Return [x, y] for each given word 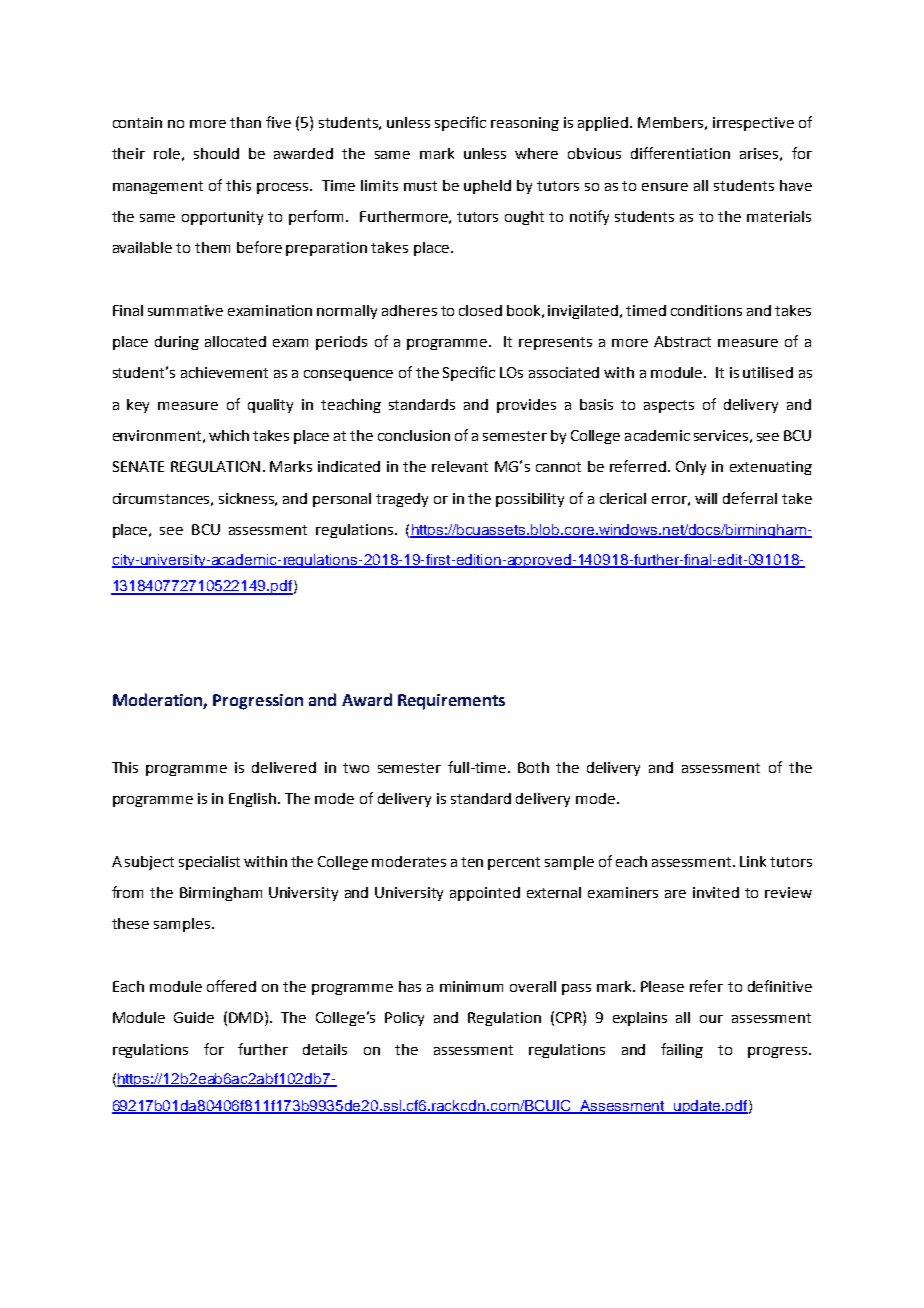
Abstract [682, 341]
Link [753, 861]
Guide [194, 1017]
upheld [487, 187]
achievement [224, 372]
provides [526, 406]
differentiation [680, 153]
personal [342, 500]
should [216, 153]
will [706, 498]
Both [533, 767]
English [254, 800]
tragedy [402, 500]
